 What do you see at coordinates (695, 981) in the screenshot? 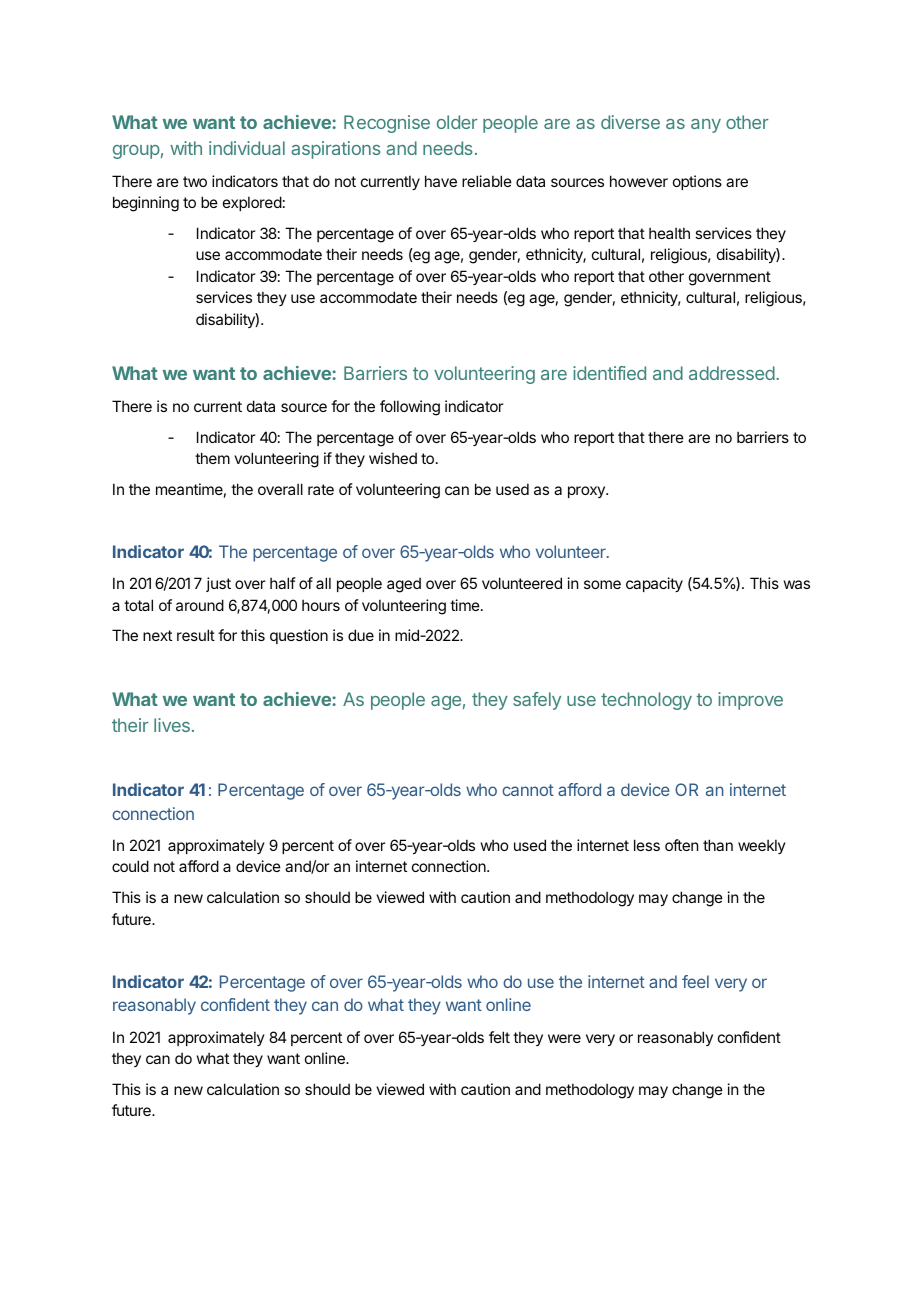
I see `feel` at bounding box center [695, 981].
